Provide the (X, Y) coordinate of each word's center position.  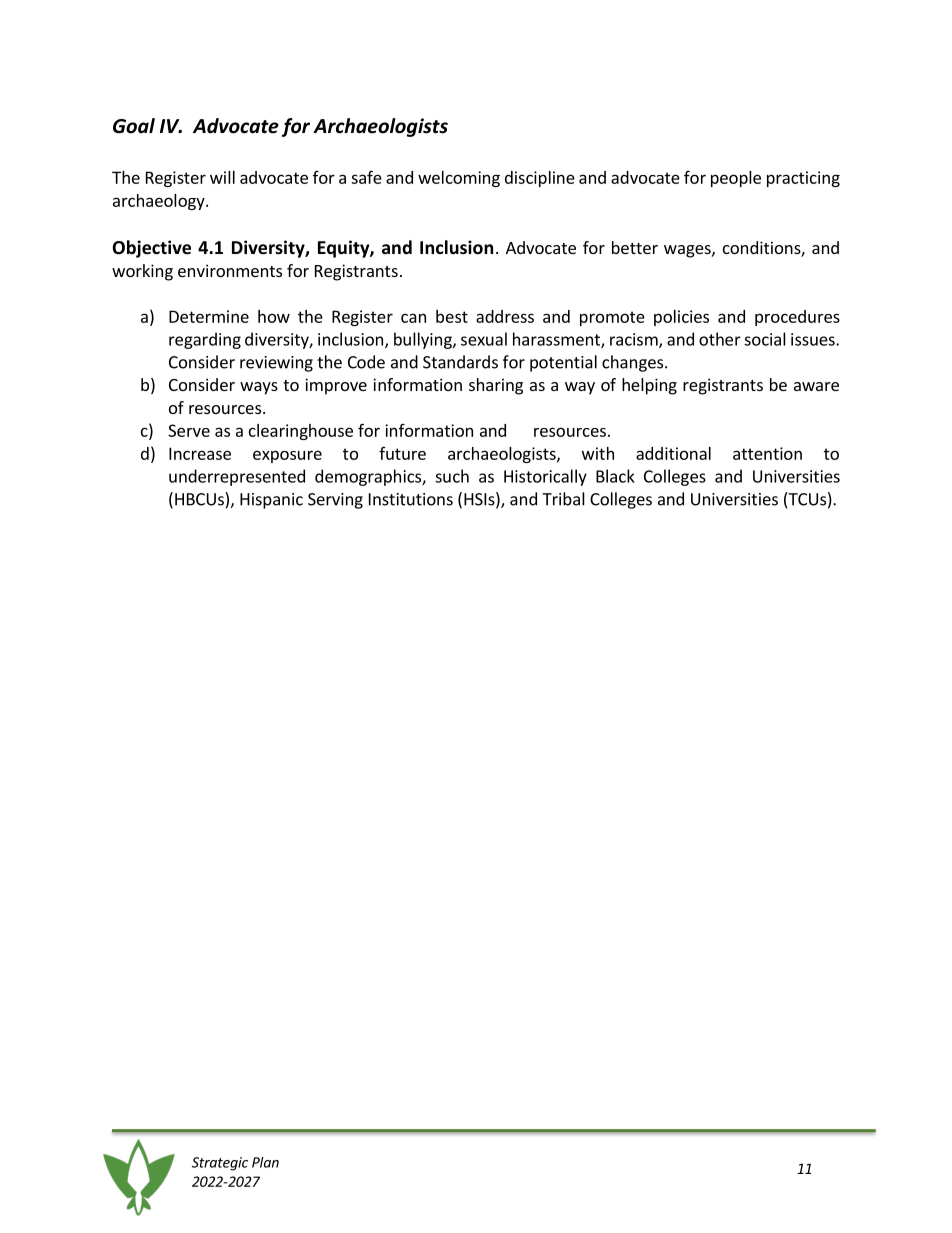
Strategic (220, 1164)
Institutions (411, 499)
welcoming (459, 179)
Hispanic (271, 501)
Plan (265, 1162)
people (736, 179)
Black (615, 476)
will (222, 177)
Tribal (563, 499)
